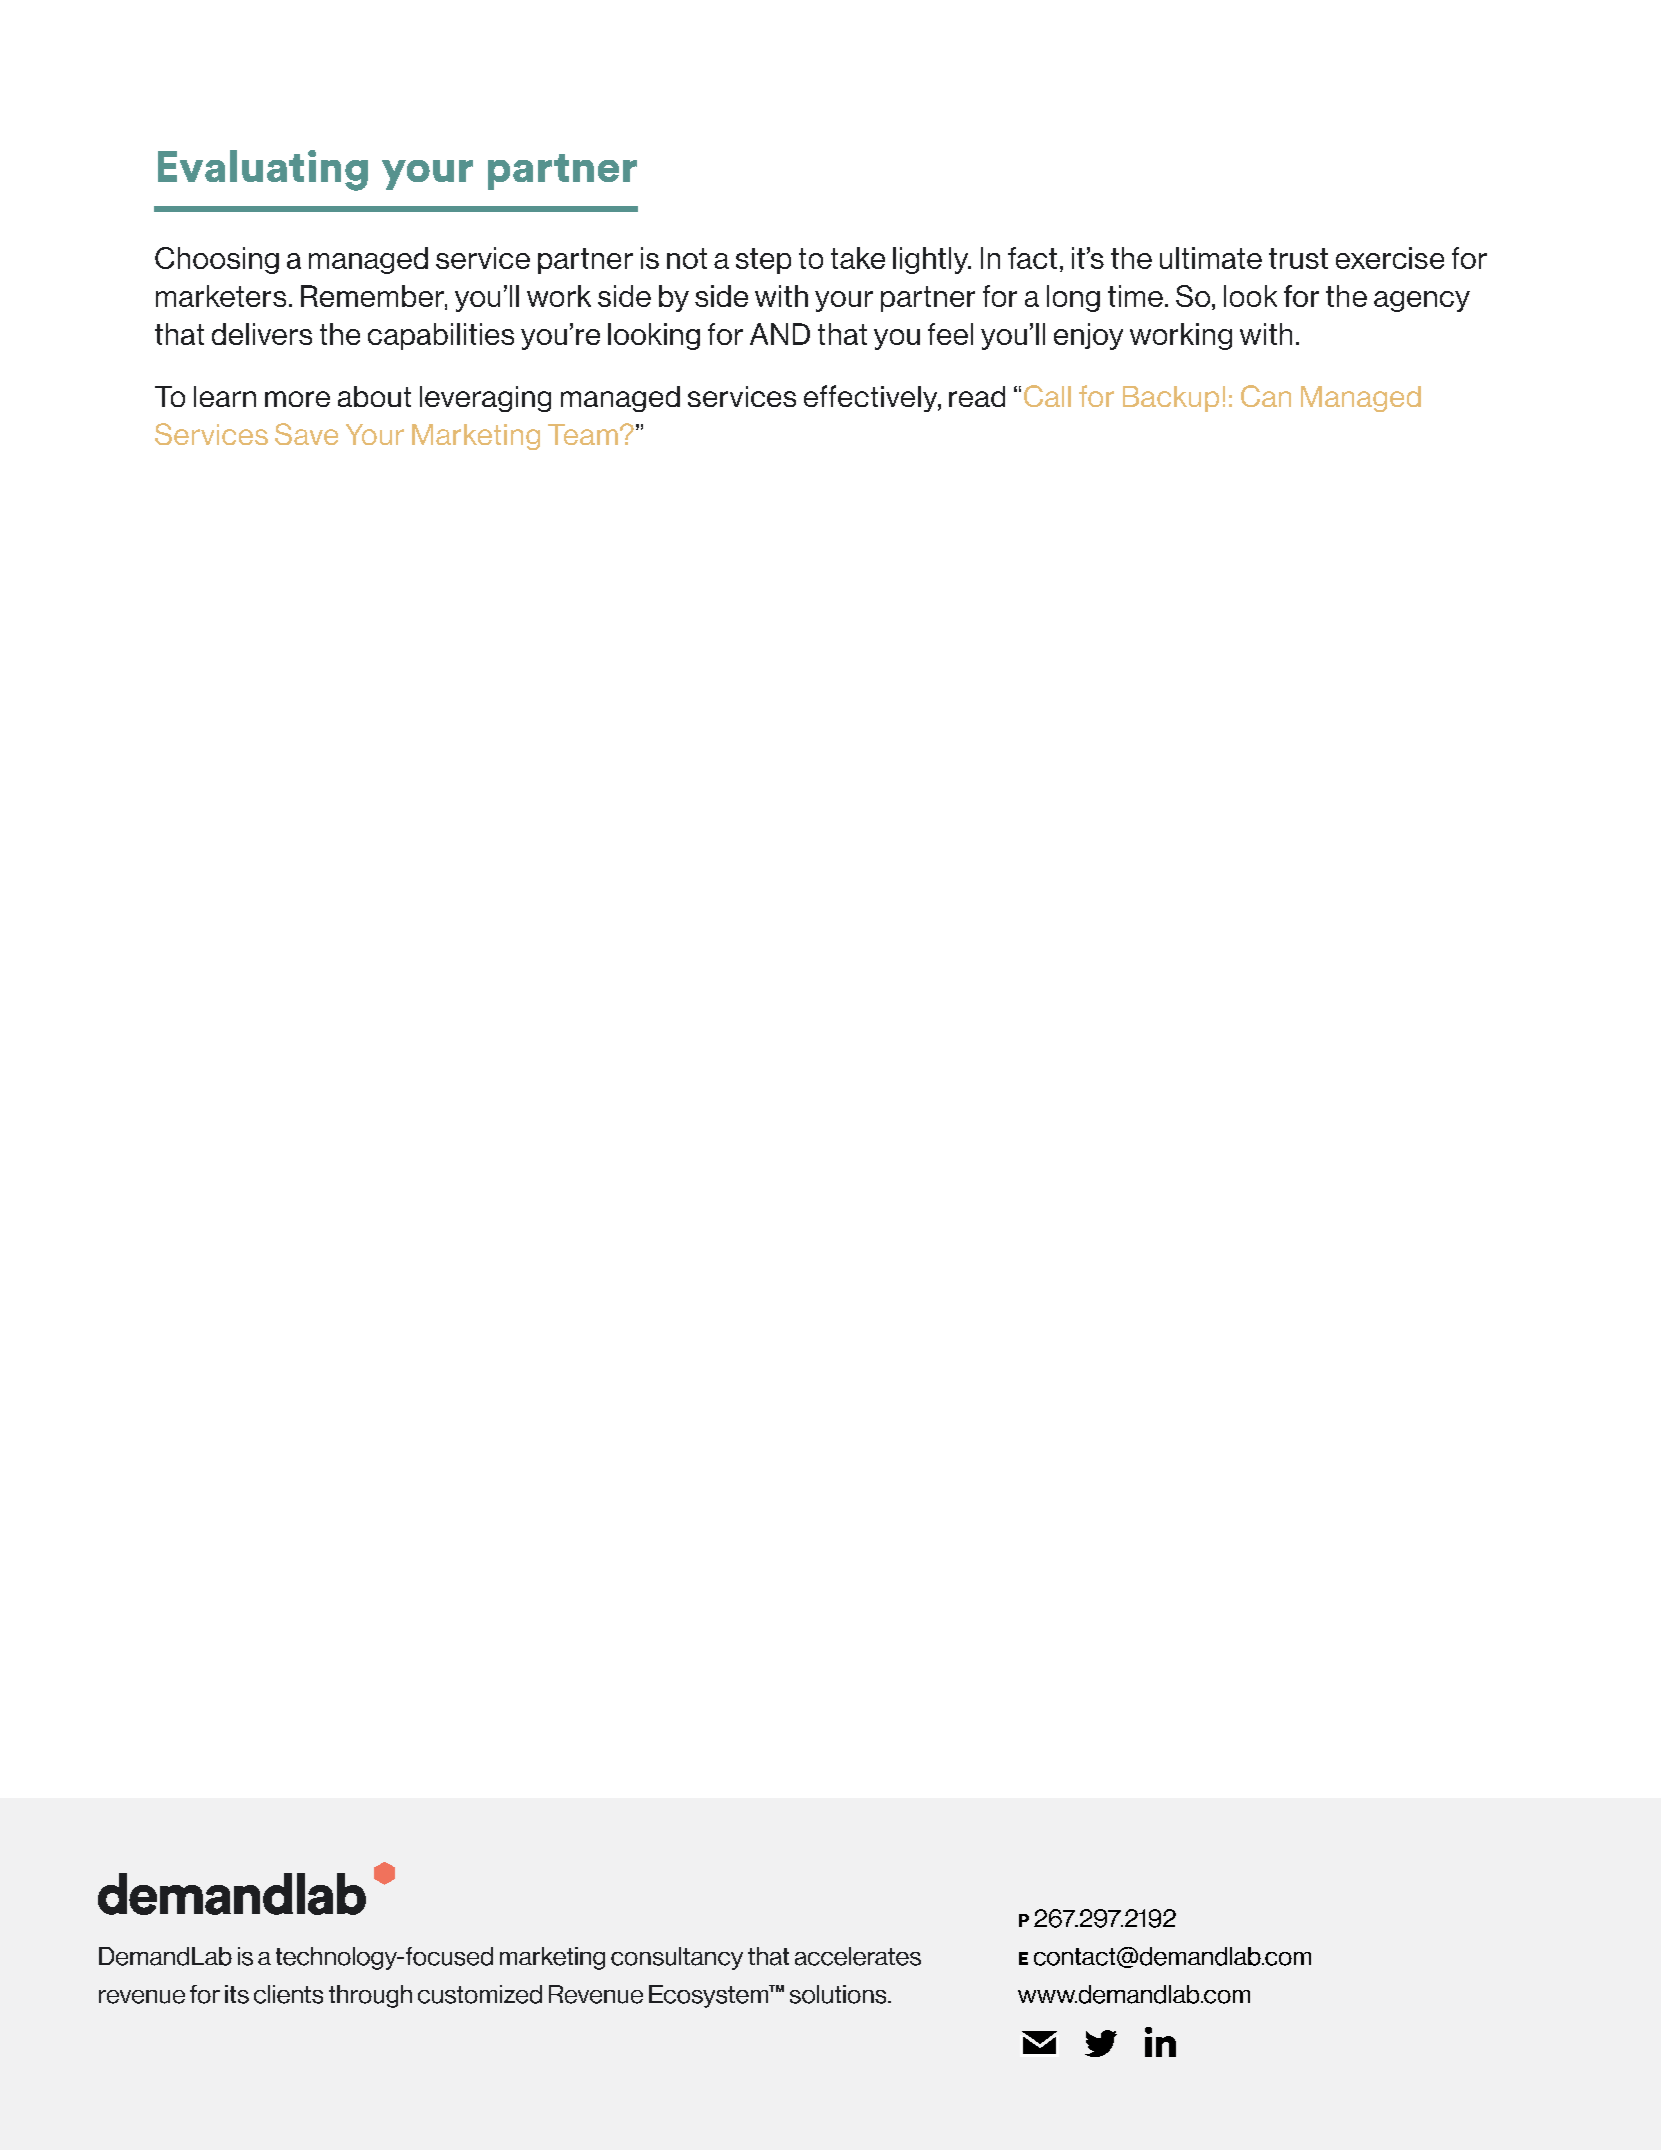 The width and height of the screenshot is (1661, 2150). Describe the element at coordinates (263, 170) in the screenshot. I see `Evaluating` at that location.
